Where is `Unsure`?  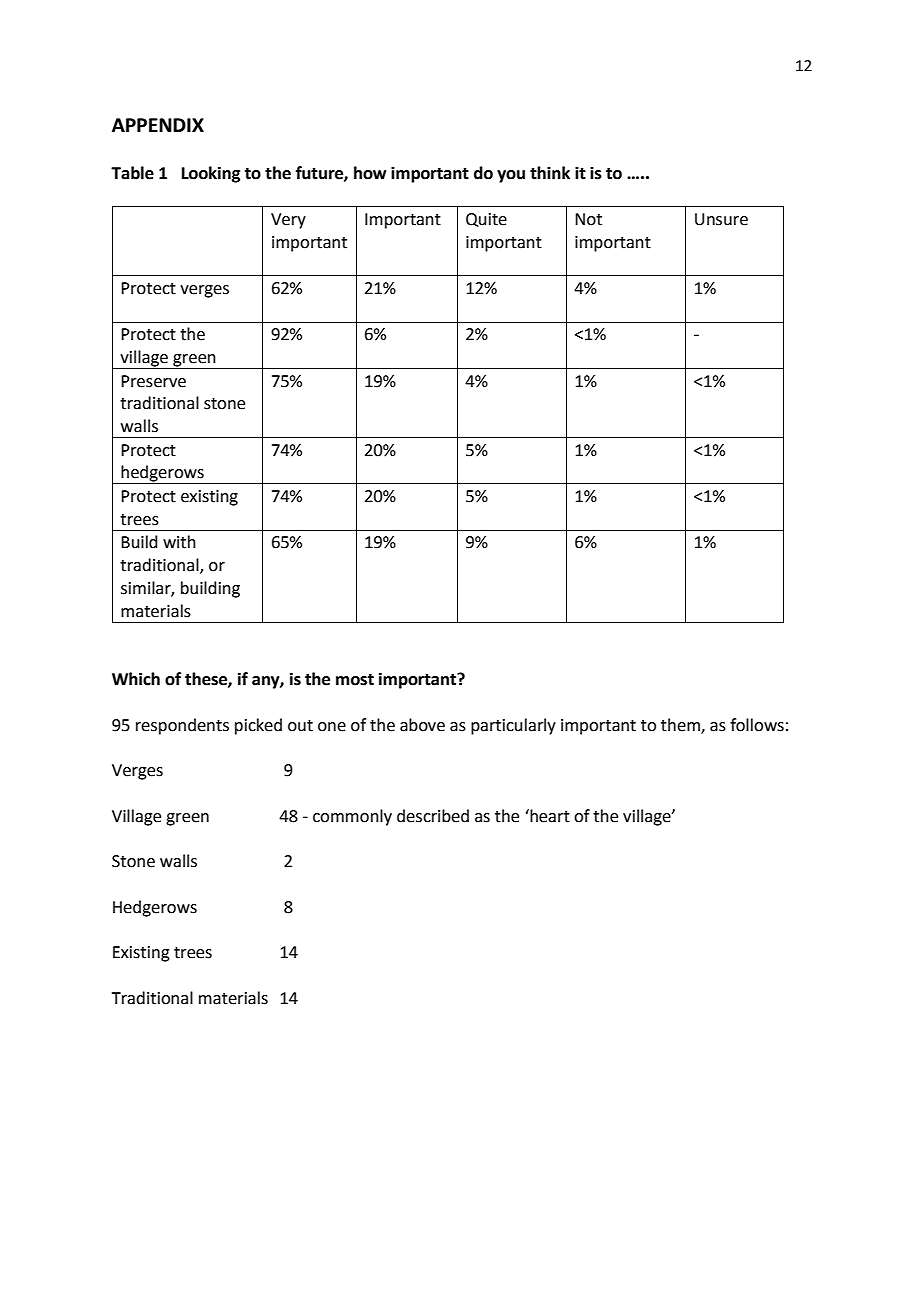 Unsure is located at coordinates (721, 219).
